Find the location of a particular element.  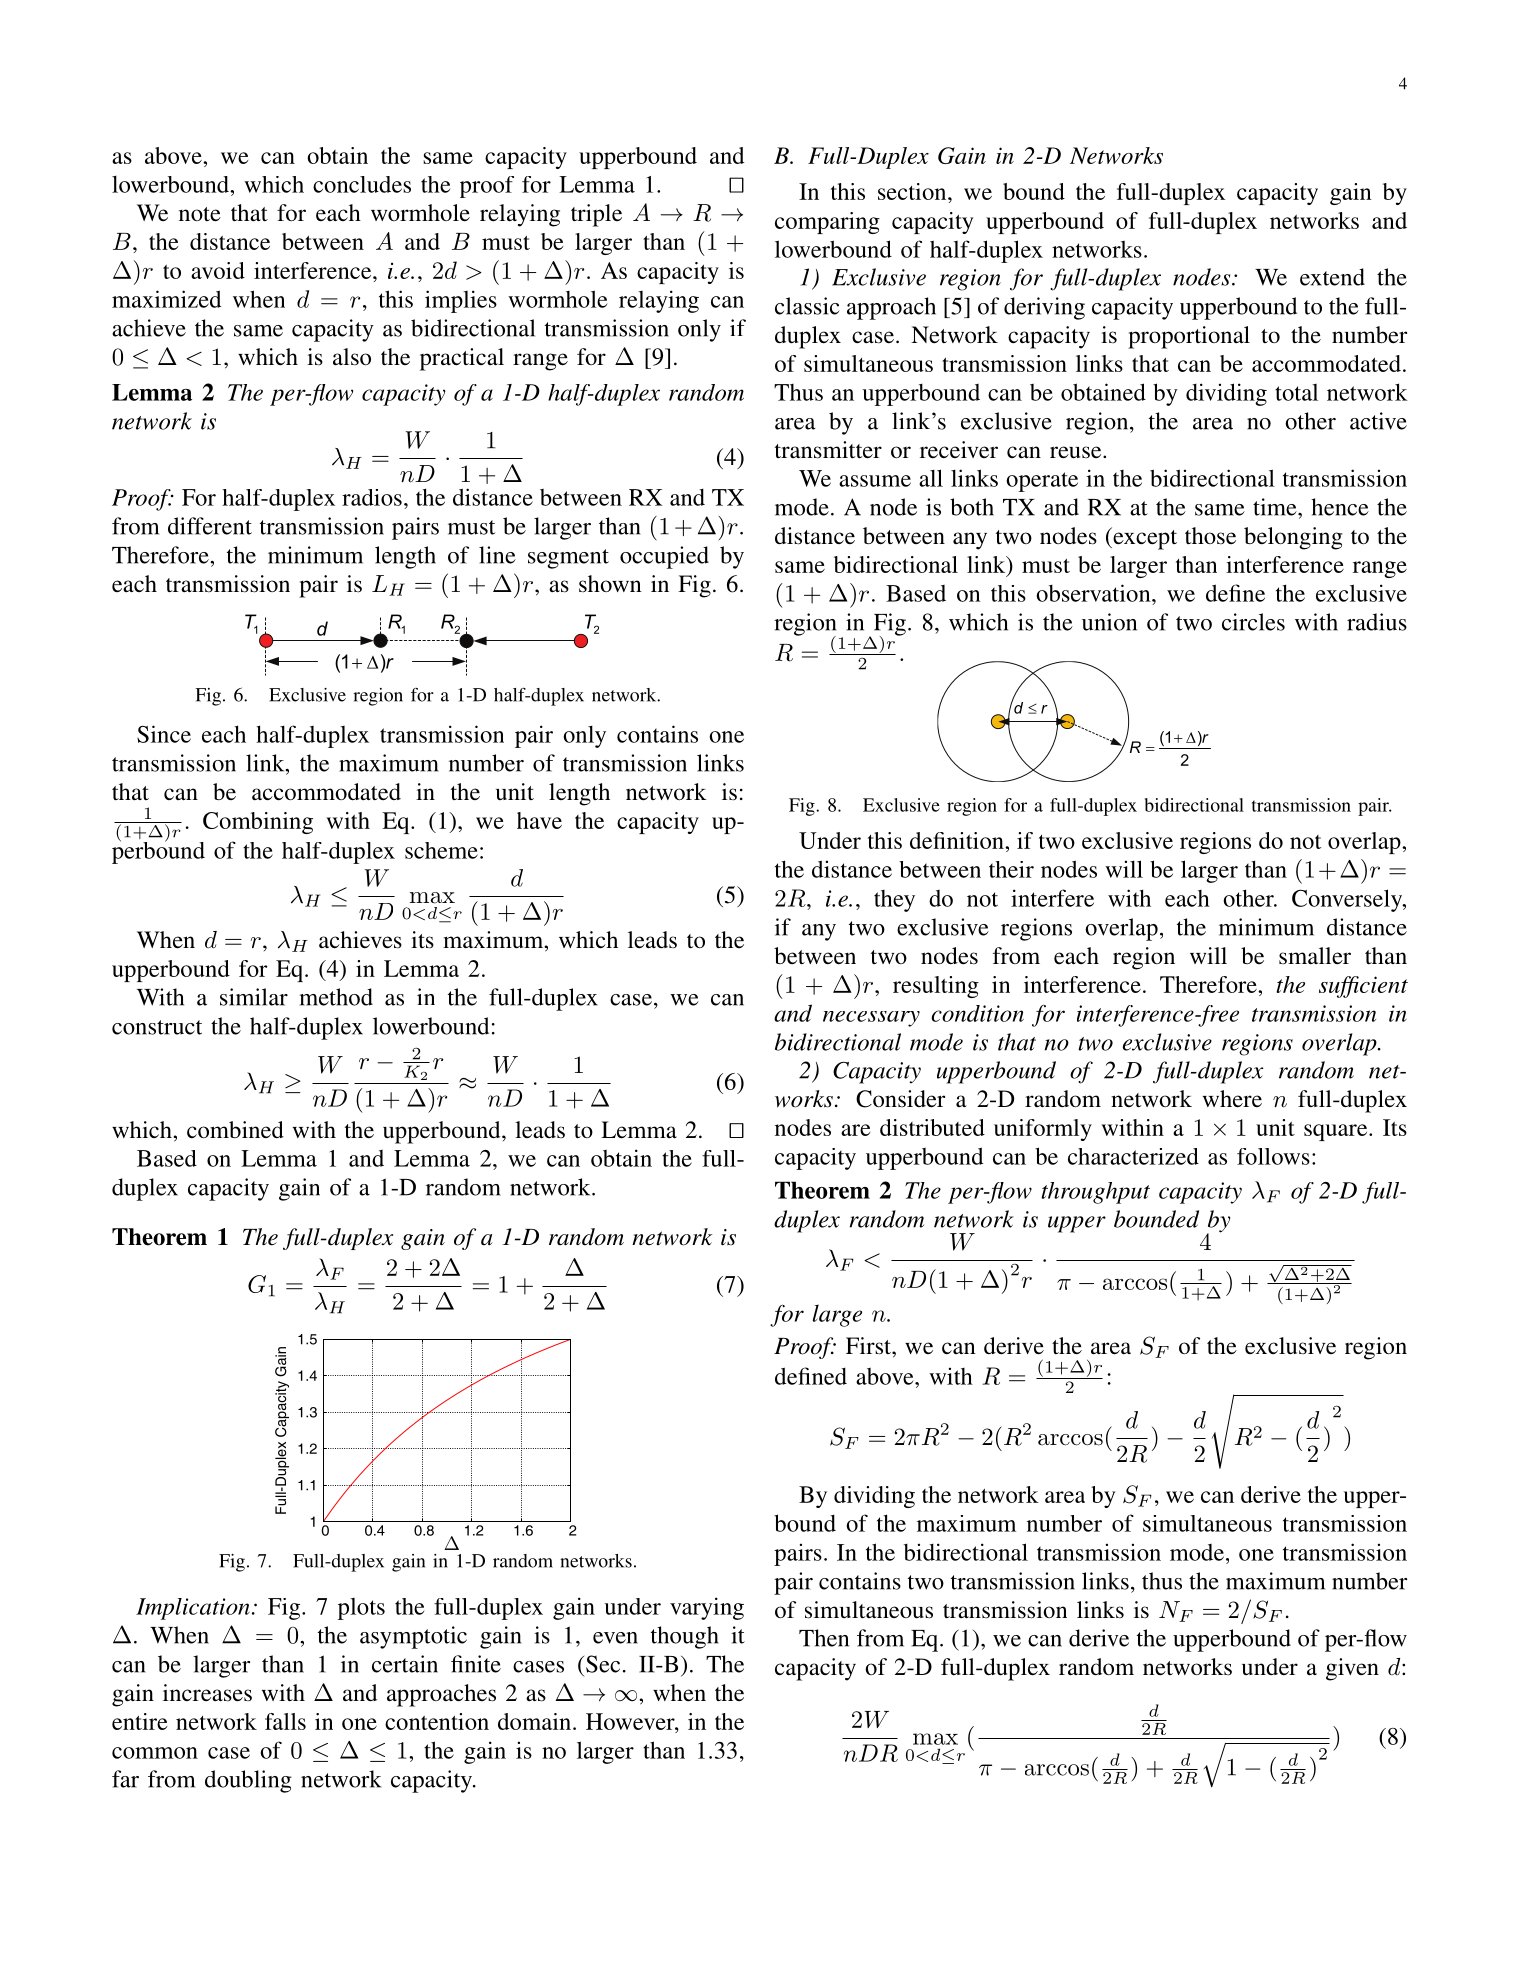

First is located at coordinates (869, 1346).
